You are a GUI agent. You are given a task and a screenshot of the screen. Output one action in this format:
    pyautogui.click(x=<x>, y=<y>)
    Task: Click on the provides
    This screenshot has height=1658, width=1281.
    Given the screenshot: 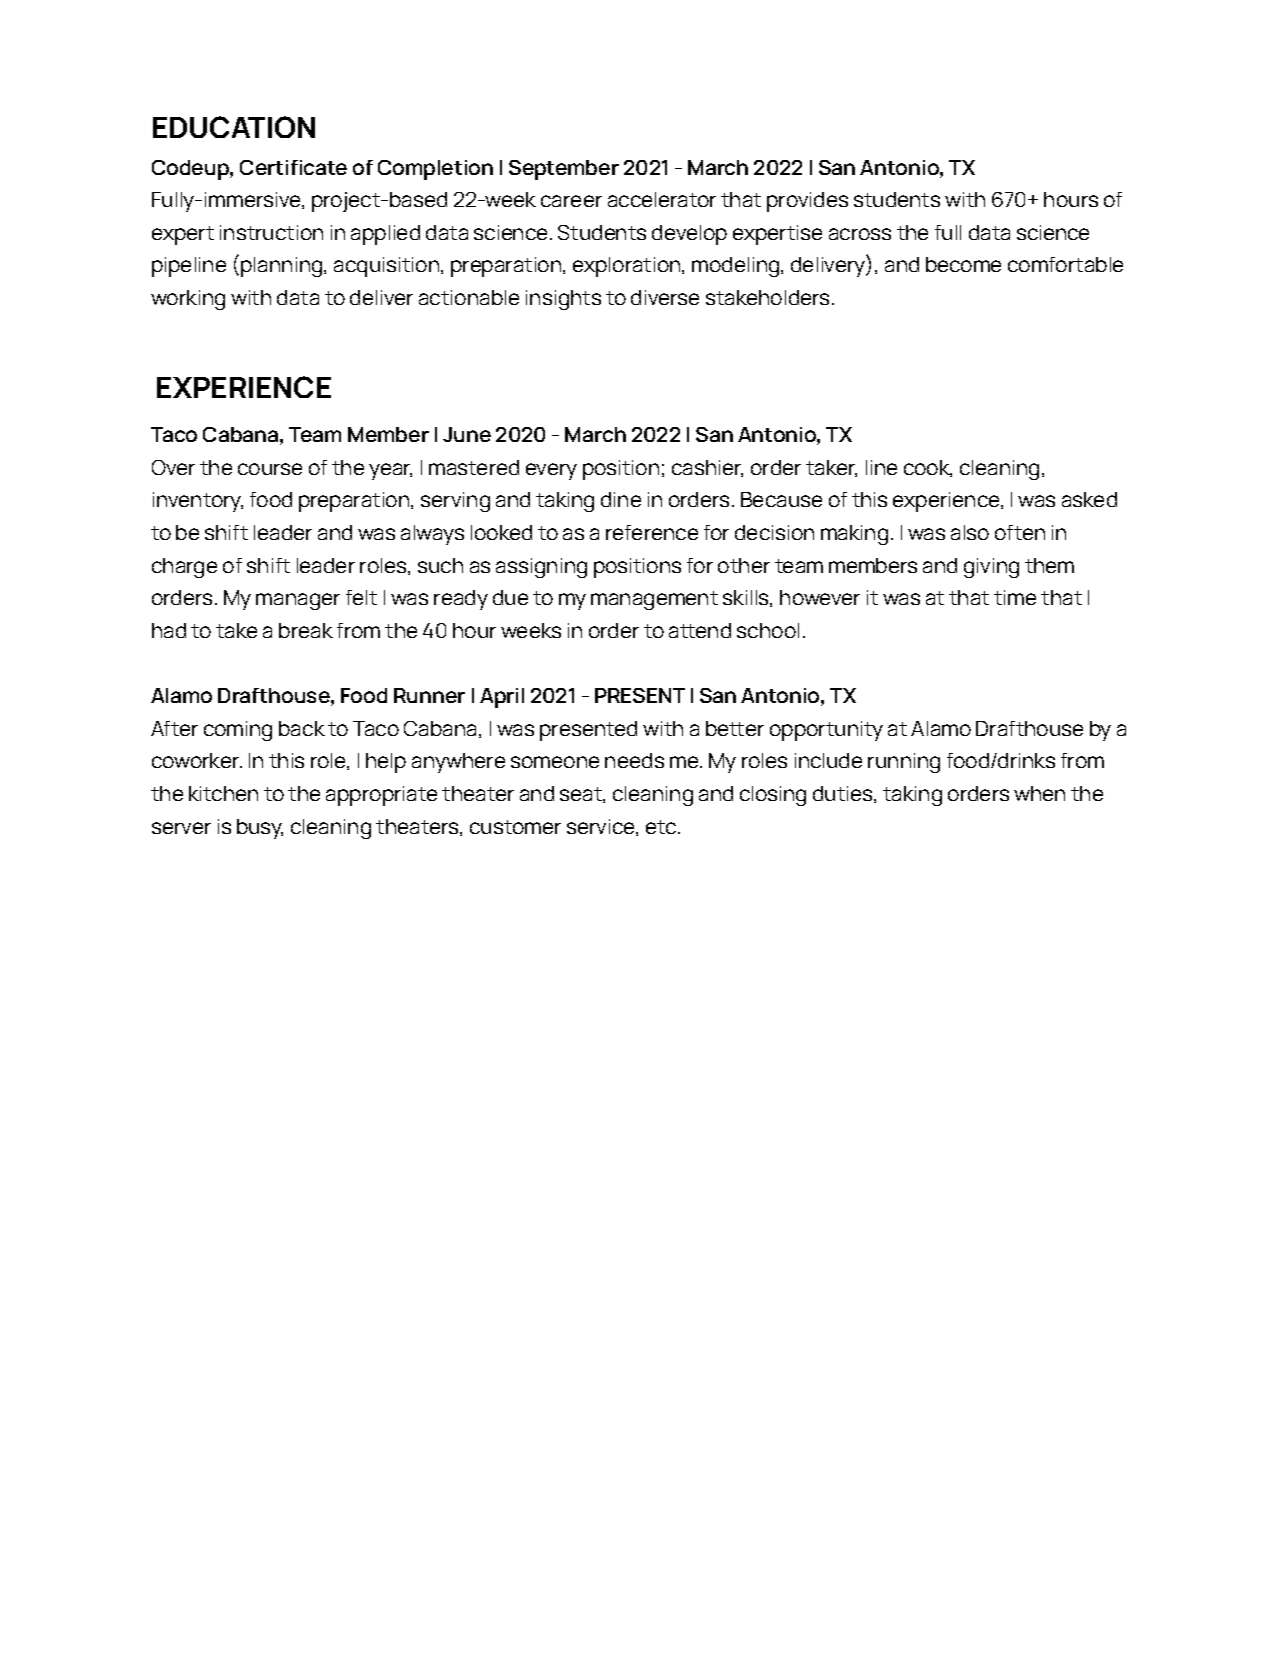 What is the action you would take?
    pyautogui.click(x=807, y=202)
